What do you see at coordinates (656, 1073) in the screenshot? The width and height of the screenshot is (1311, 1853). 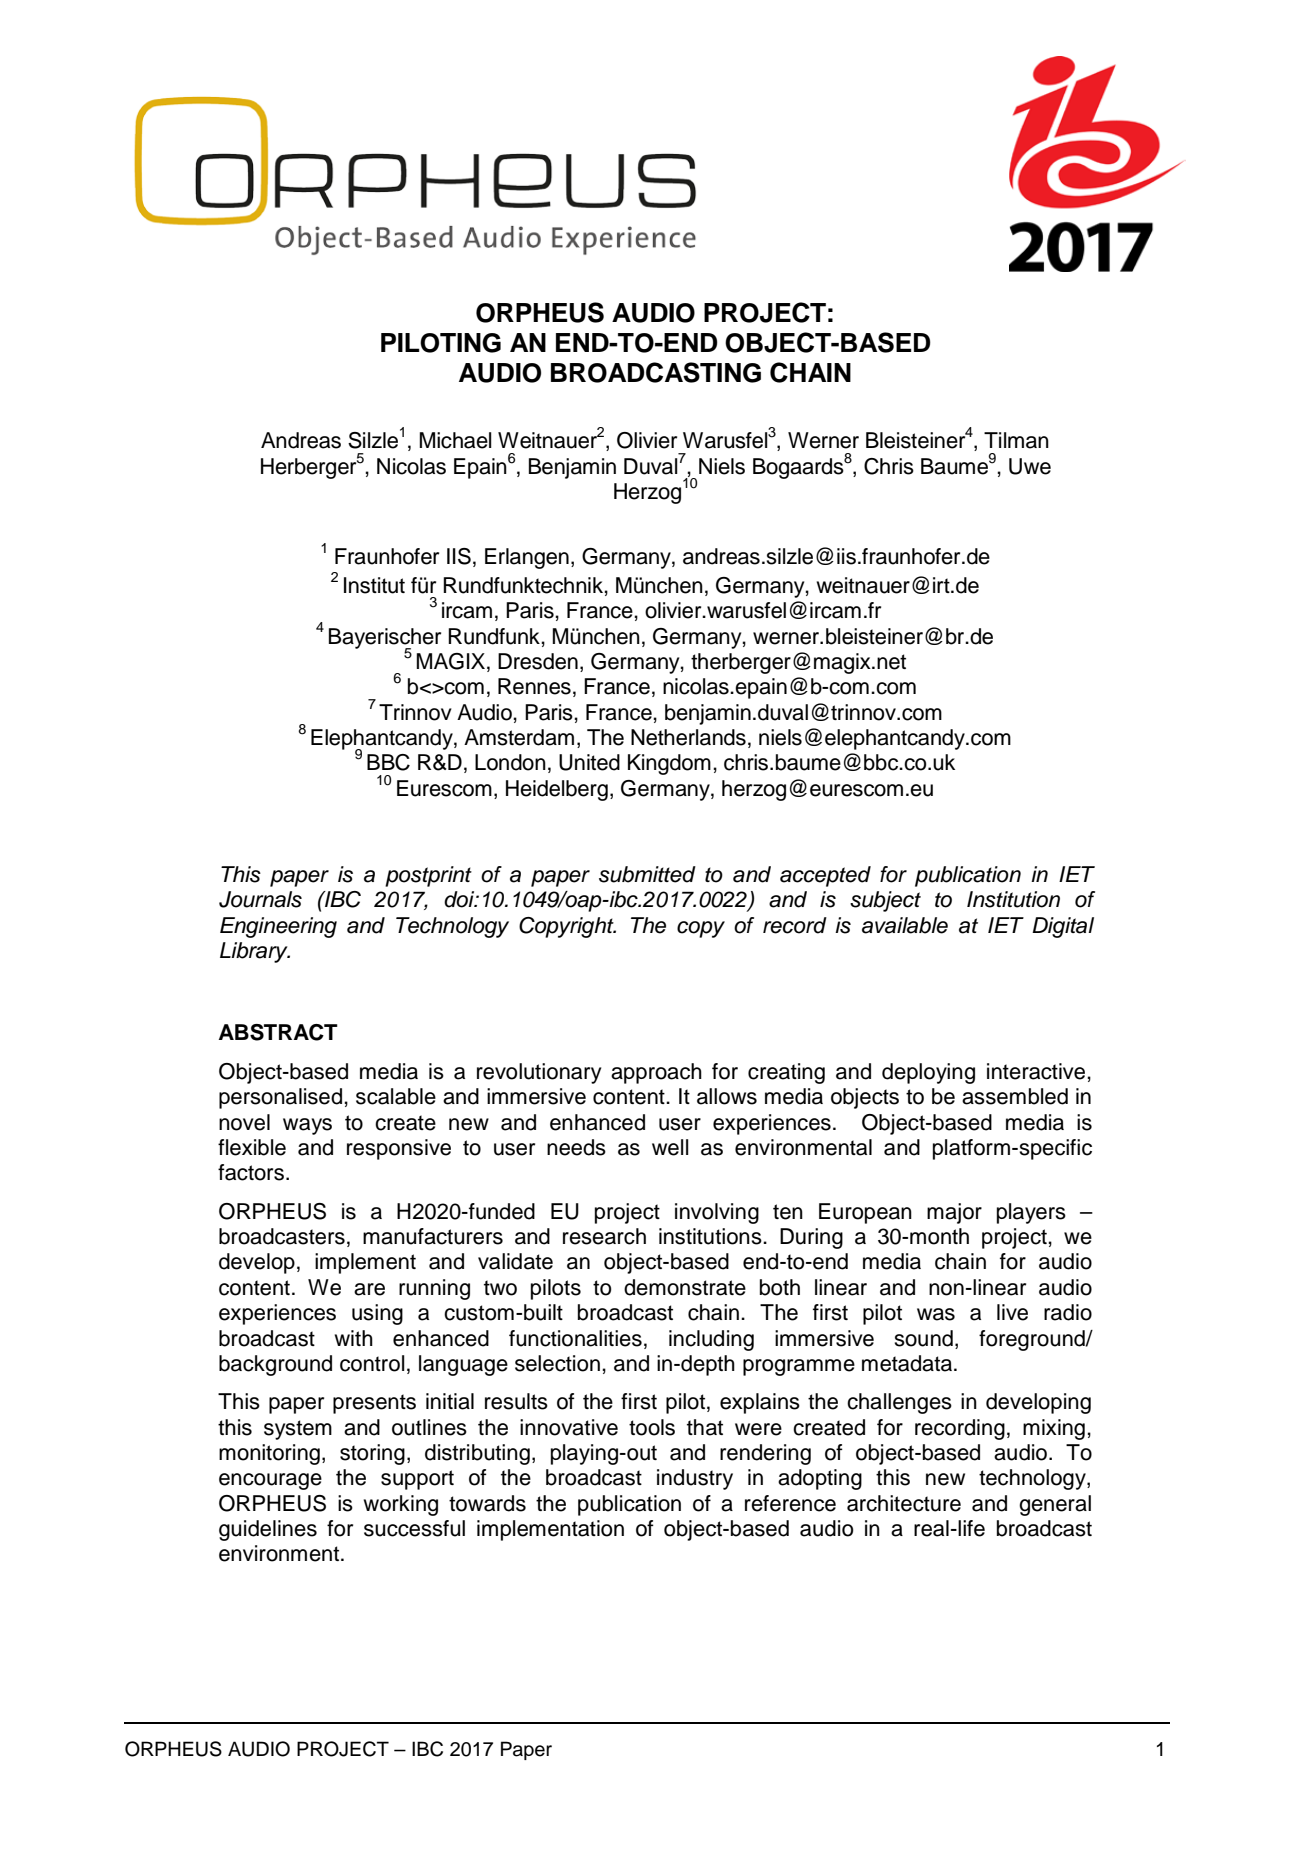 I see `approach` at bounding box center [656, 1073].
